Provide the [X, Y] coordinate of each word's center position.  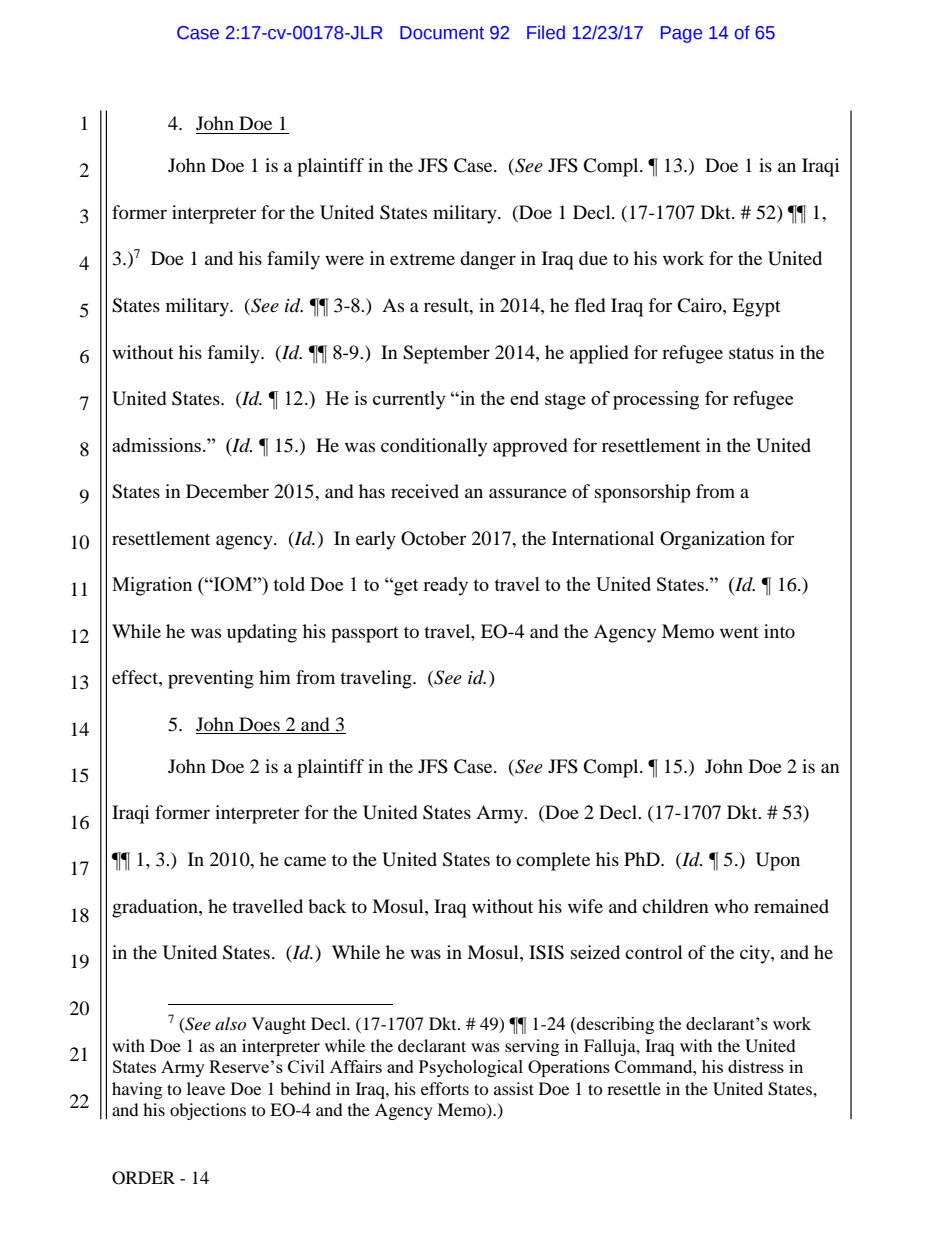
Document [442, 33]
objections [208, 1111]
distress [756, 1066]
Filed [546, 32]
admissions [158, 445]
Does [259, 725]
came [305, 861]
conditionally [434, 447]
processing [656, 400]
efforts [445, 1088]
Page [681, 34]
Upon [778, 861]
